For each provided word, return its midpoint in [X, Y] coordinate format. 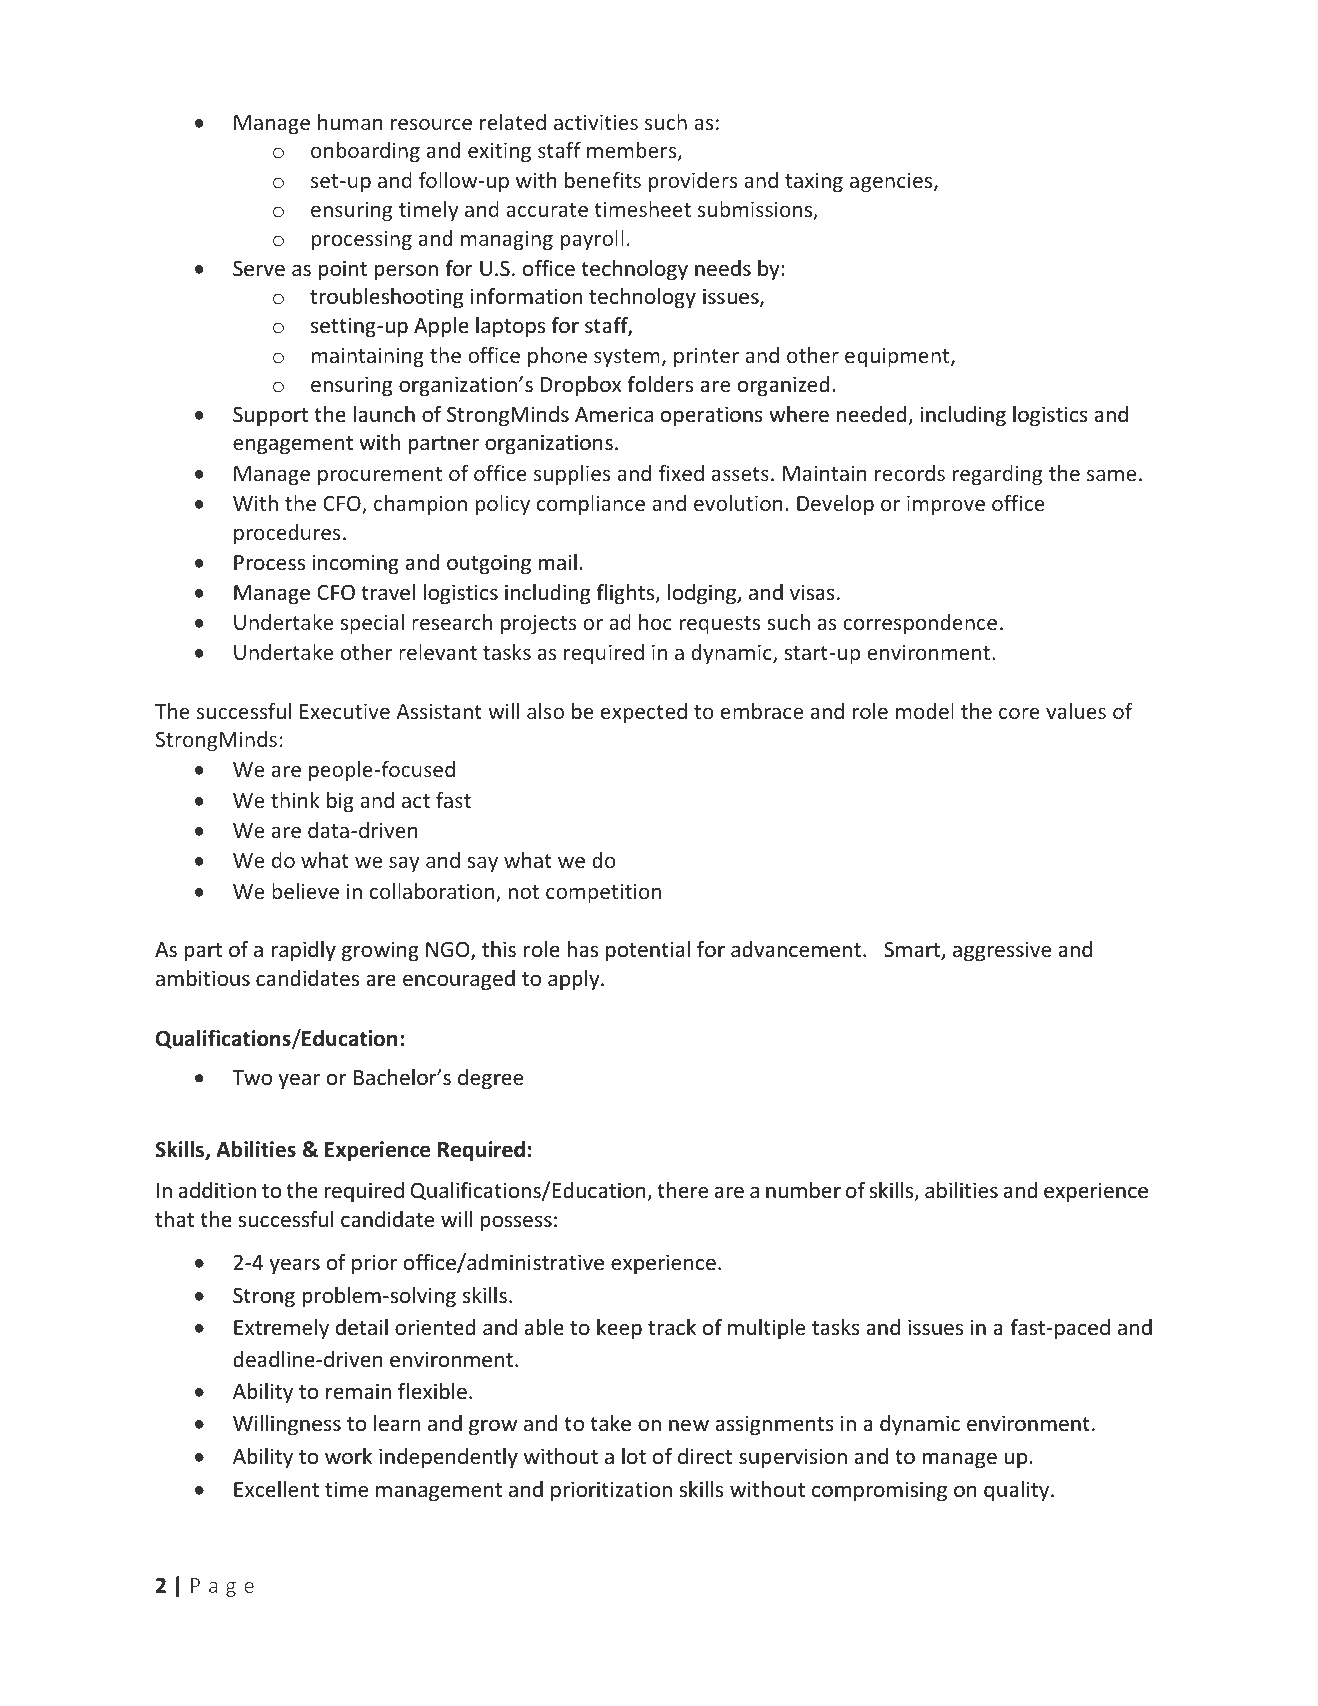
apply [575, 980]
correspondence [920, 624]
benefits [603, 180]
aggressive [1002, 951]
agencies [892, 182]
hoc [655, 622]
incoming [356, 564]
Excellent [276, 1489]
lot [634, 1456]
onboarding [365, 152]
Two [252, 1078]
